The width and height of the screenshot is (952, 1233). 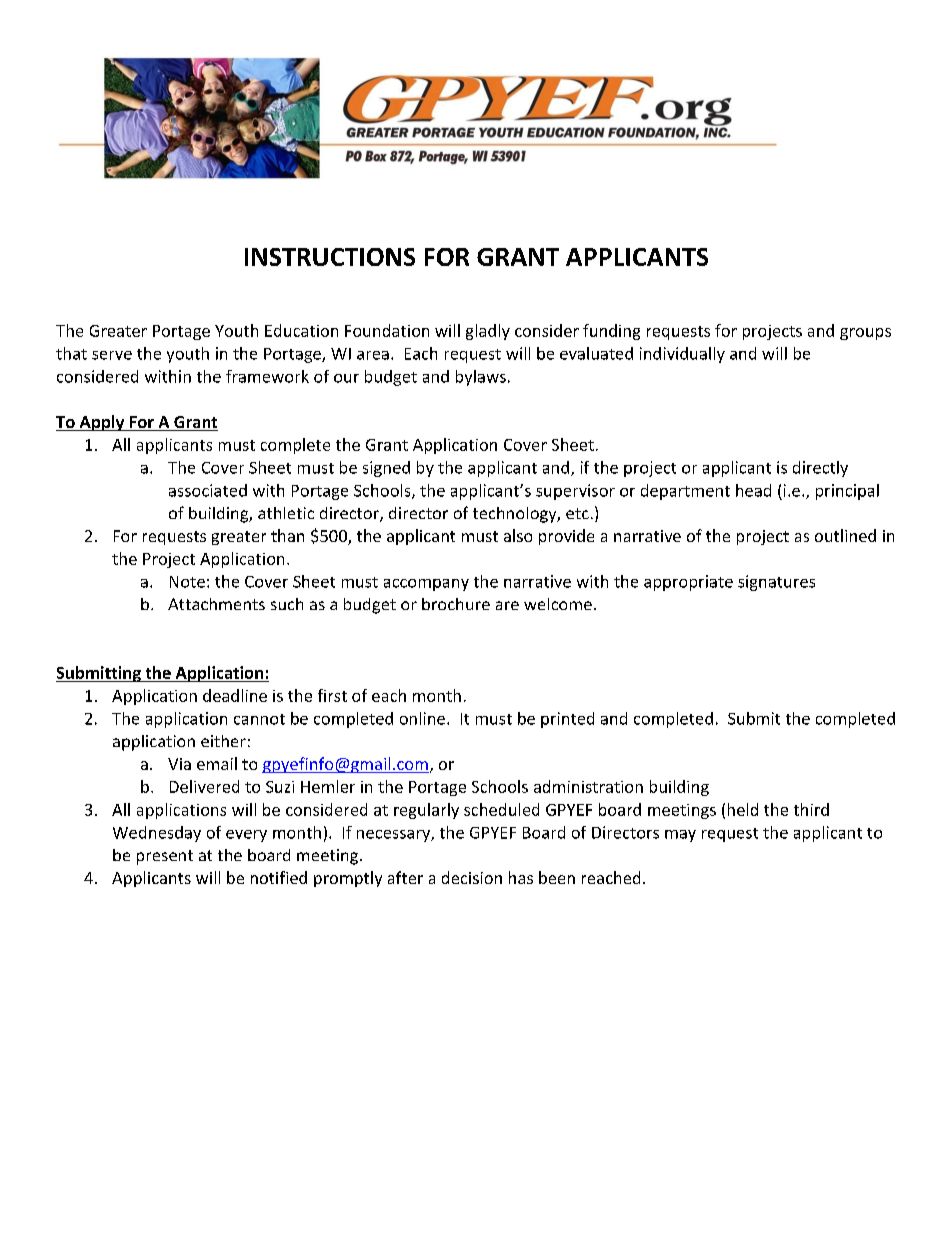 What do you see at coordinates (682, 355) in the screenshot?
I see `individually` at bounding box center [682, 355].
